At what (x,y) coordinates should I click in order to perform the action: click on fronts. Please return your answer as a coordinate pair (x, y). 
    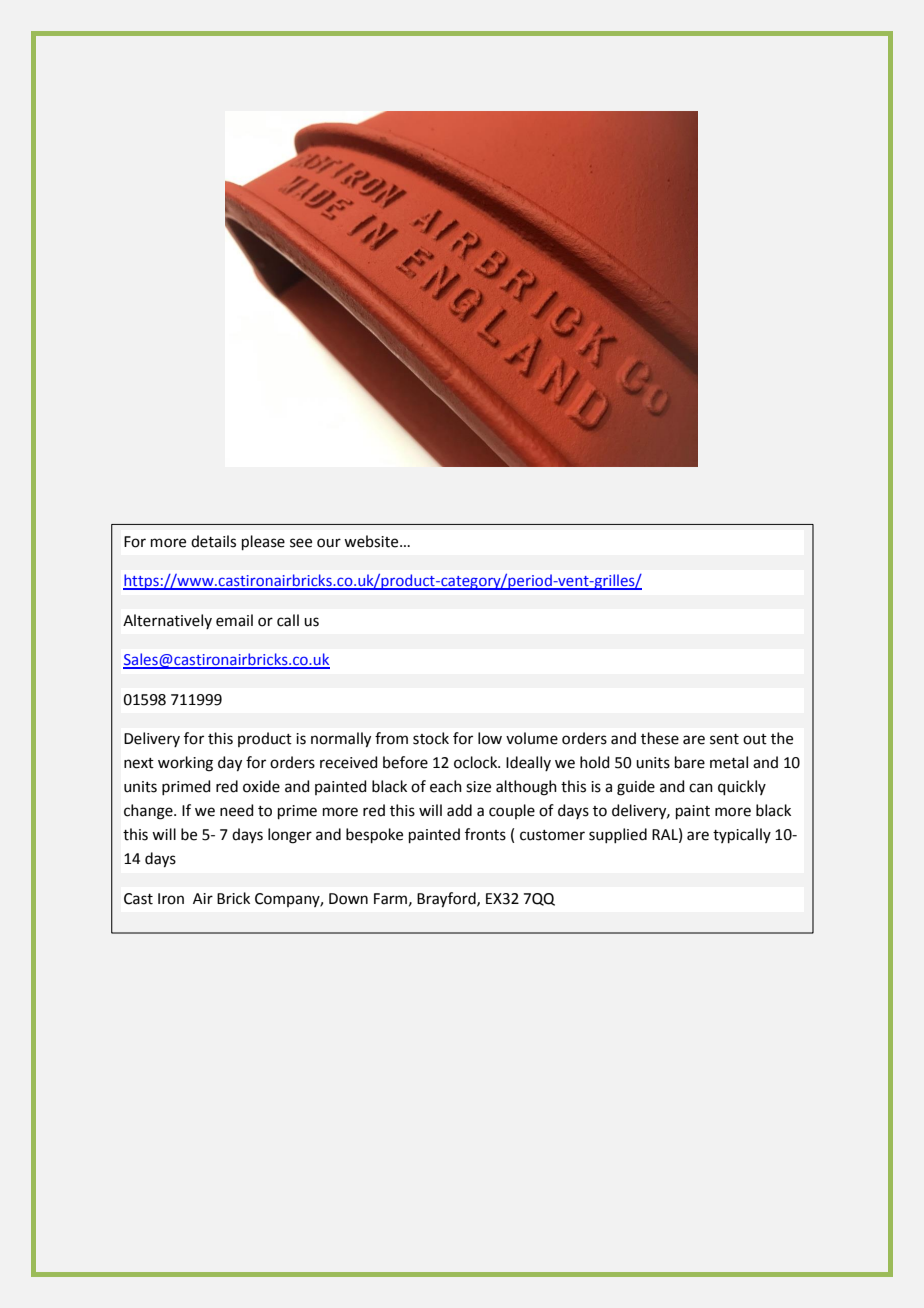
    Looking at the image, I should click on (485, 834).
